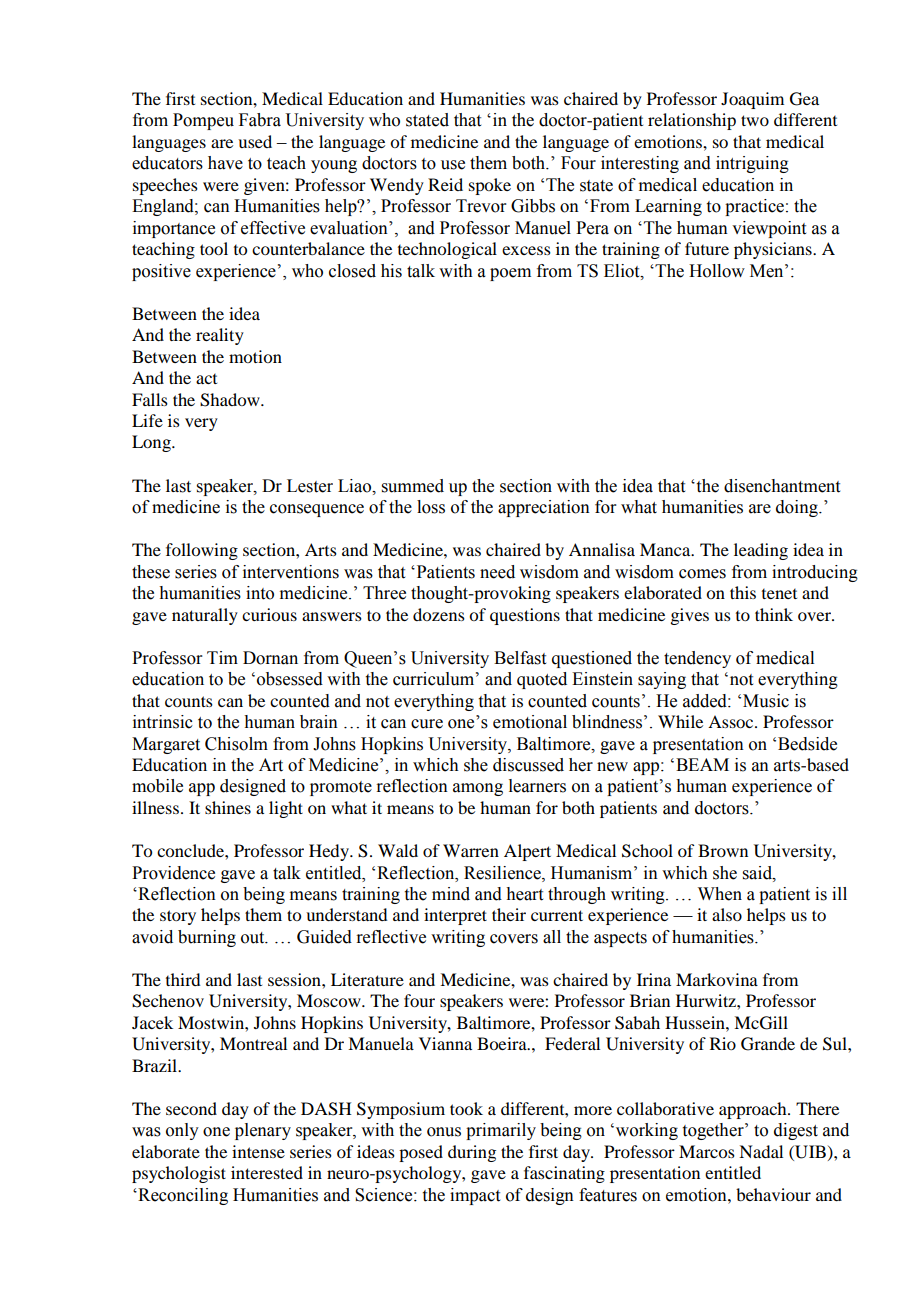 Image resolution: width=924 pixels, height=1308 pixels. Describe the element at coordinates (490, 186) in the page. I see `spoke` at that location.
